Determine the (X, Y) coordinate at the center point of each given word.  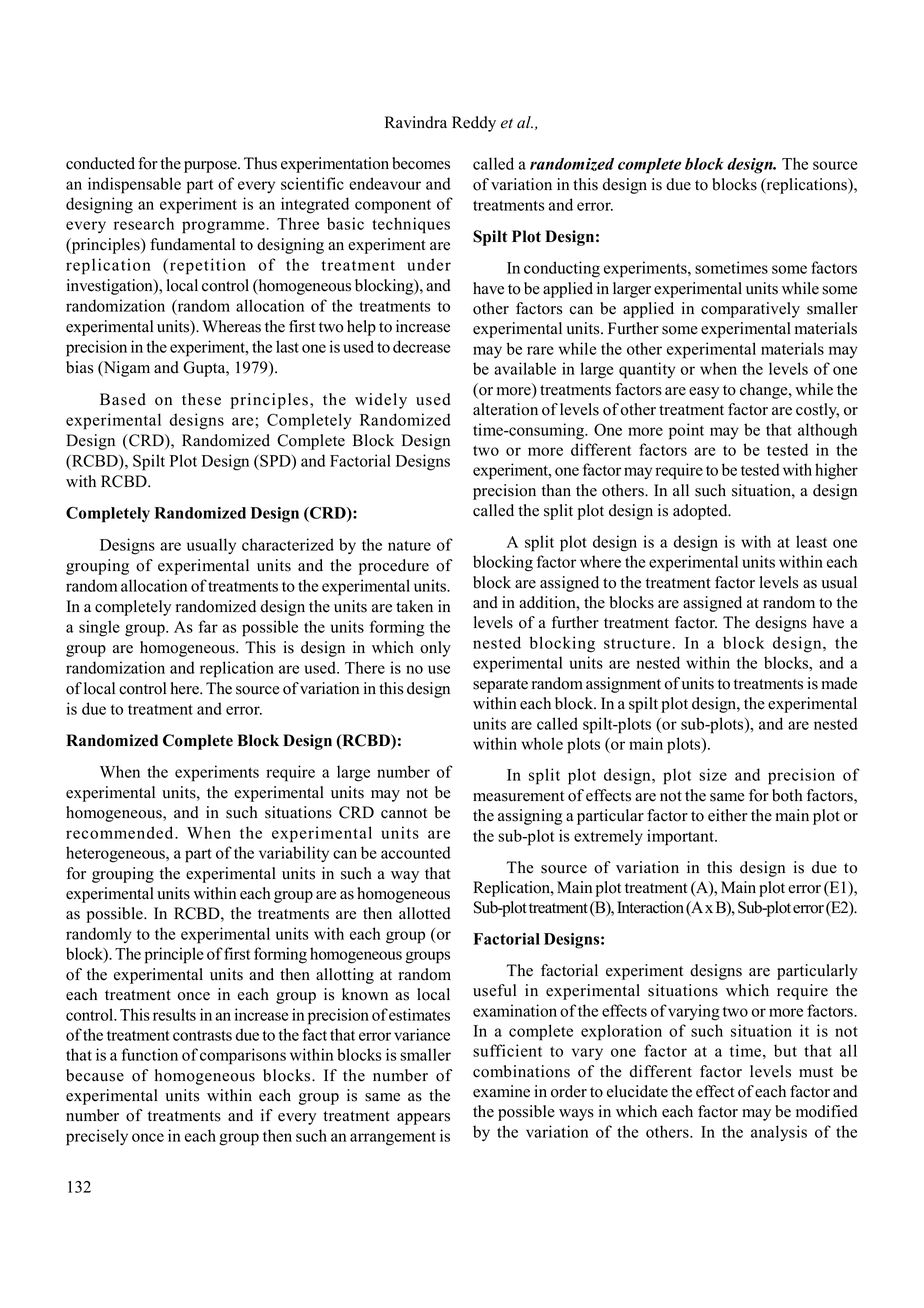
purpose (211, 167)
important (681, 837)
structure (637, 643)
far (208, 626)
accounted (416, 852)
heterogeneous (116, 854)
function (149, 1054)
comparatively (750, 310)
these (201, 399)
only (435, 649)
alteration (505, 409)
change (765, 391)
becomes (421, 163)
